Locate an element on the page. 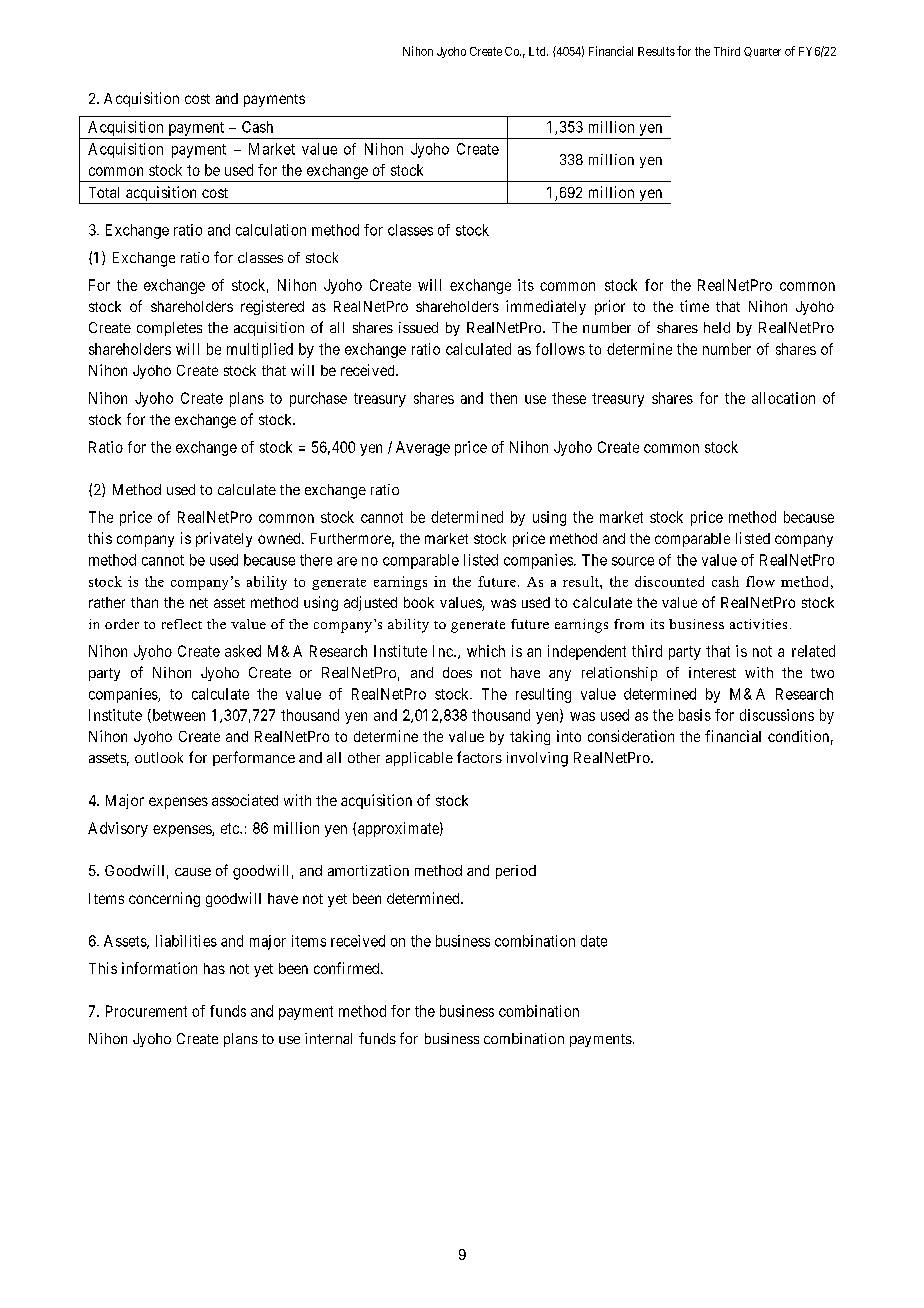 The width and height of the image is (924, 1308). Quarter is located at coordinates (762, 52).
